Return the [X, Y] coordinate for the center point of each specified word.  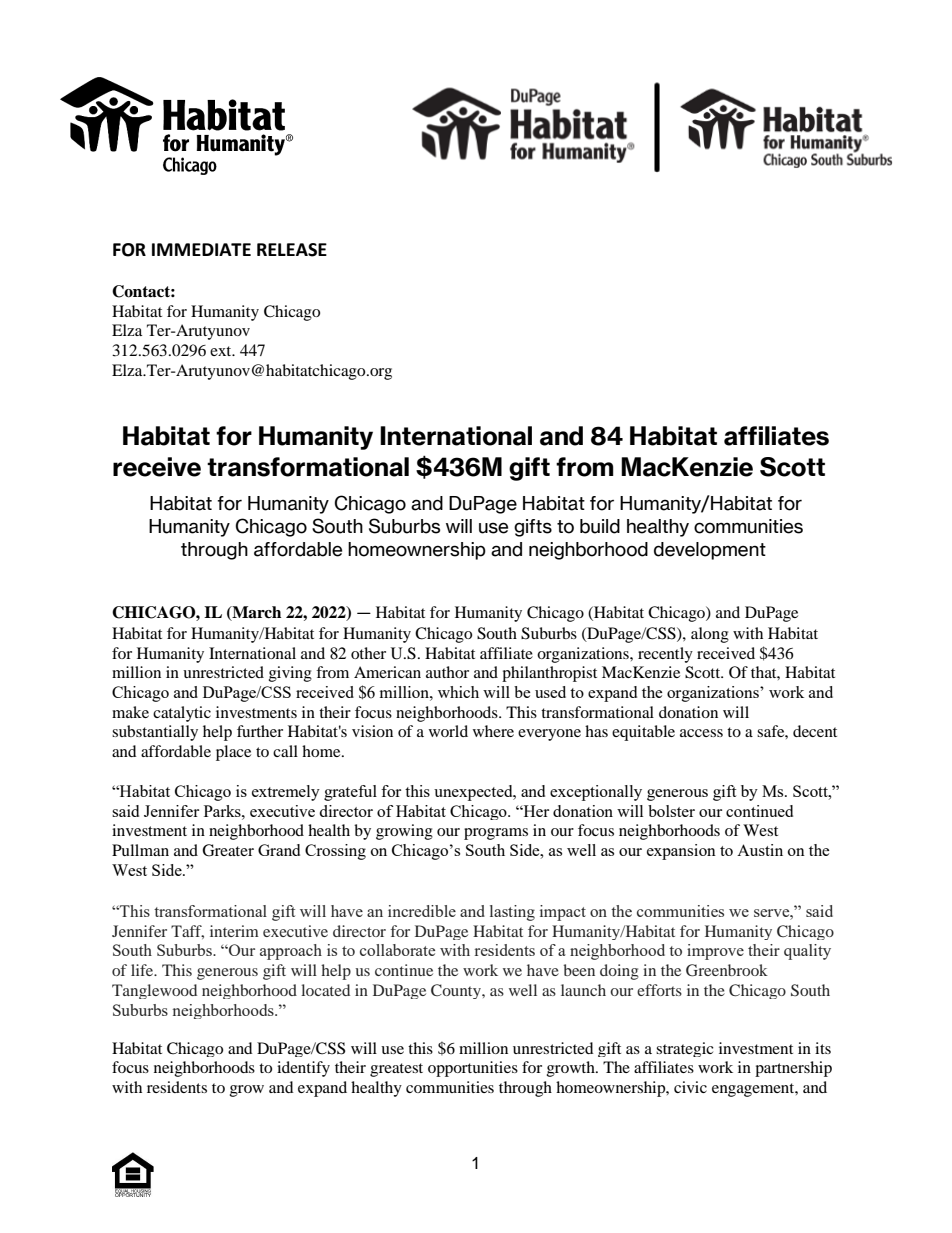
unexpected [474, 793]
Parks [223, 811]
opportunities [473, 1069]
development [710, 551]
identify [303, 1069]
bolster [671, 811]
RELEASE [292, 250]
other [368, 653]
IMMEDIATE [201, 249]
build [600, 526]
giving [290, 674]
